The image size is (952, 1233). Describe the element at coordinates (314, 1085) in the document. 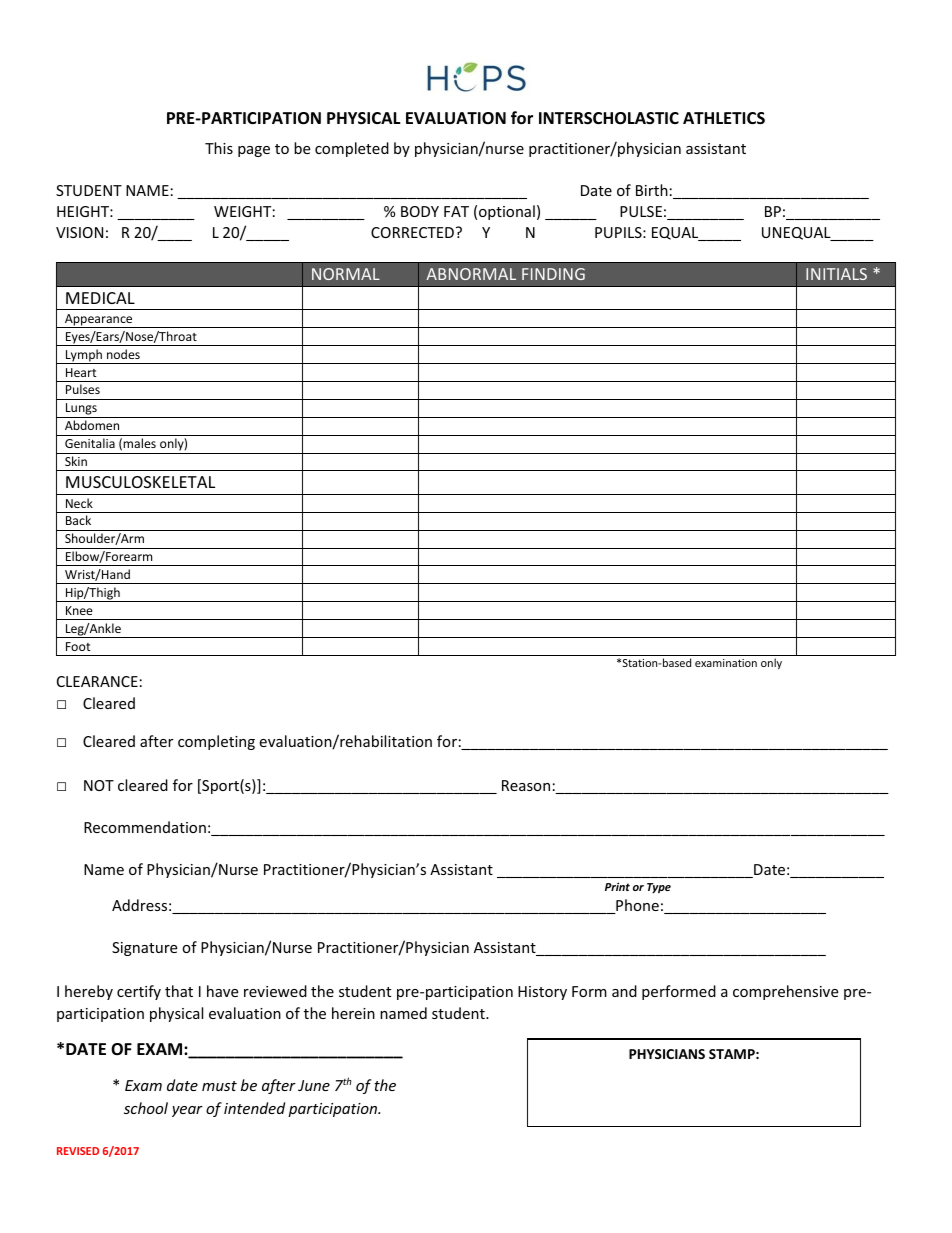

I see `June` at that location.
